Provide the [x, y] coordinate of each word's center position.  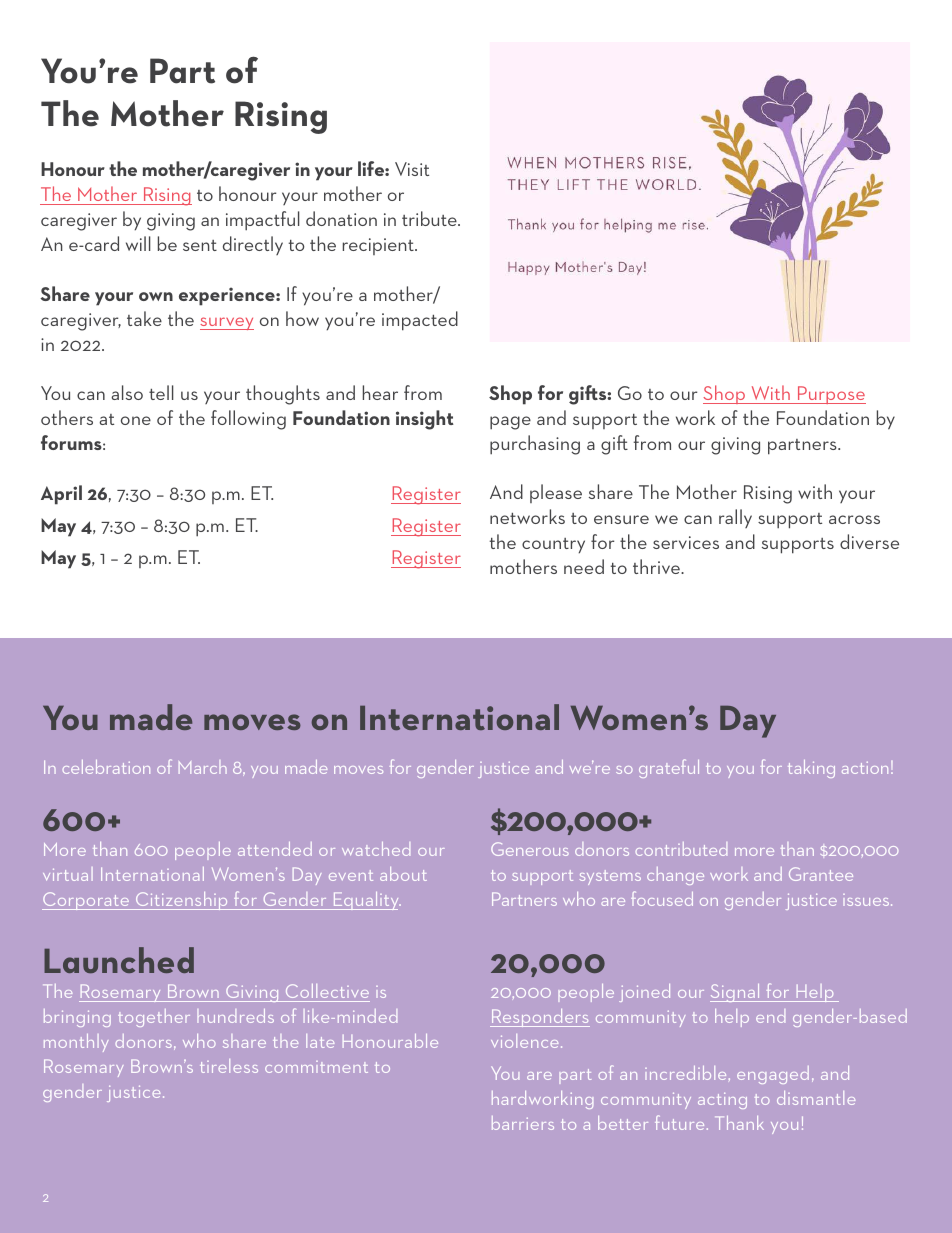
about [403, 874]
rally [735, 518]
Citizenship [182, 901]
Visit [412, 169]
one [136, 420]
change [675, 876]
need [584, 566]
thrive [658, 566]
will [138, 243]
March [203, 767]
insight [425, 420]
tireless [229, 1066]
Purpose [831, 395]
